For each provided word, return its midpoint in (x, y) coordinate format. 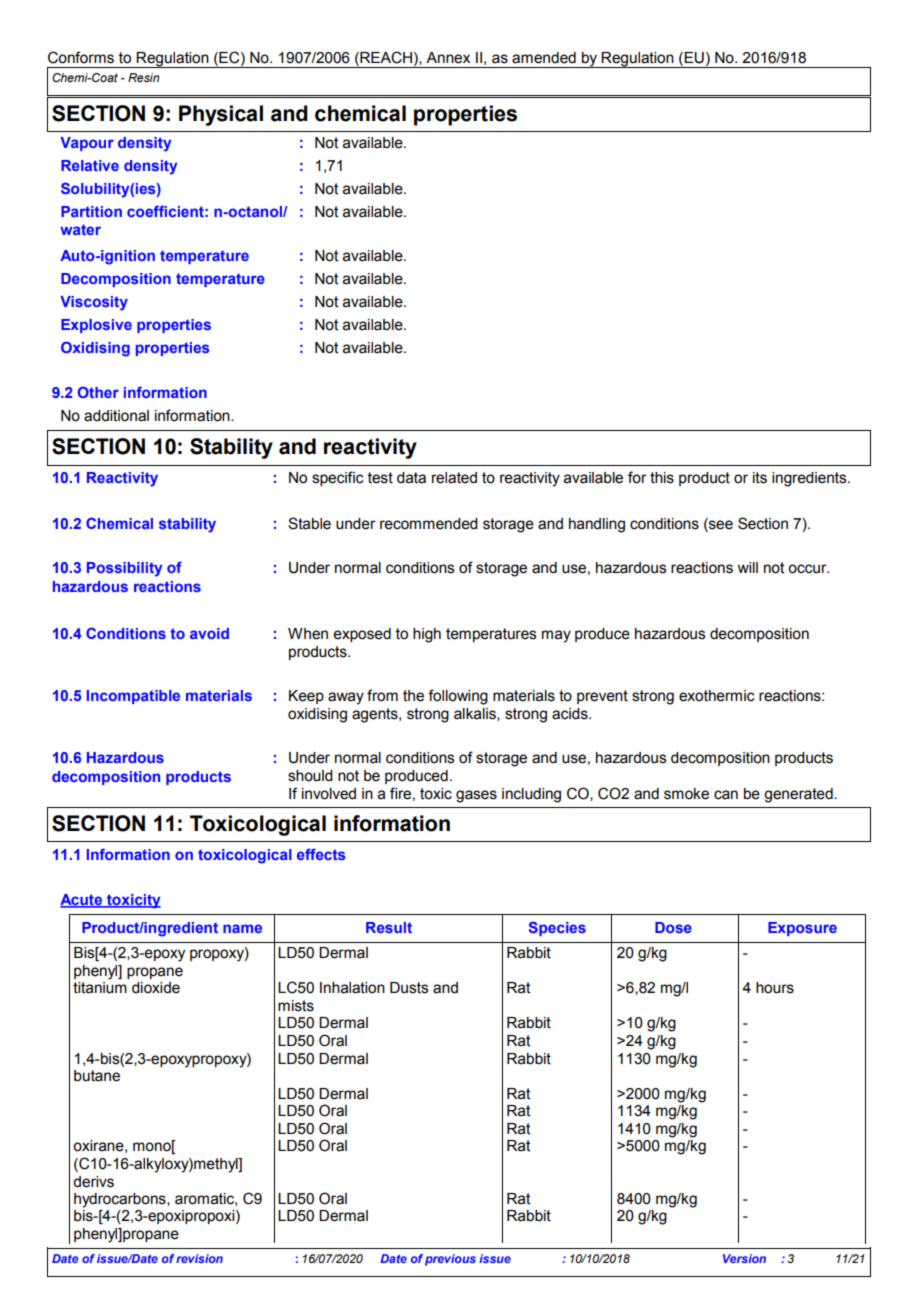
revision (199, 1258)
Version (744, 1258)
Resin (143, 77)
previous (450, 1260)
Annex (448, 58)
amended (544, 58)
